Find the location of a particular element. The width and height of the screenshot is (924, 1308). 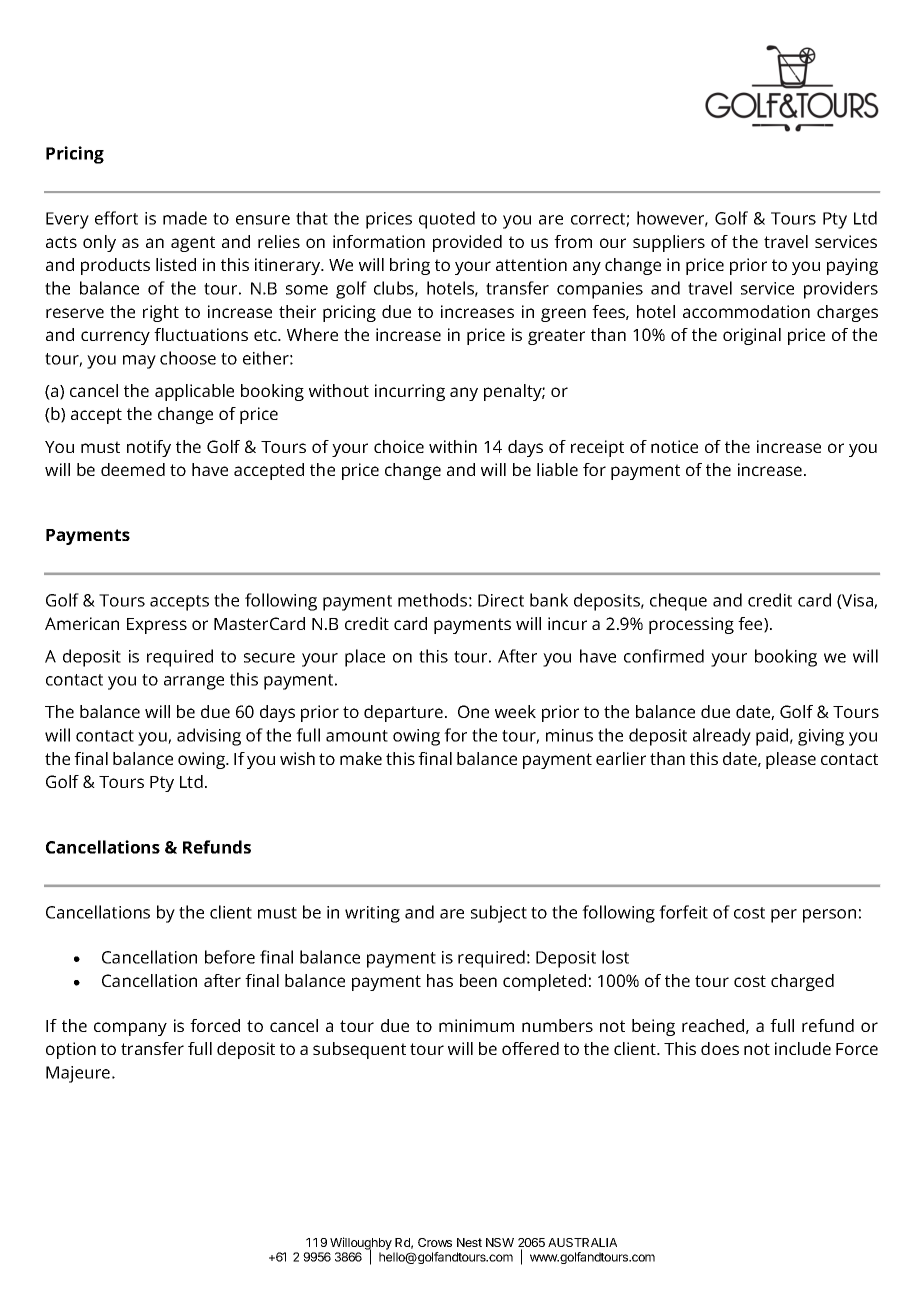

suppliers is located at coordinates (669, 243).
